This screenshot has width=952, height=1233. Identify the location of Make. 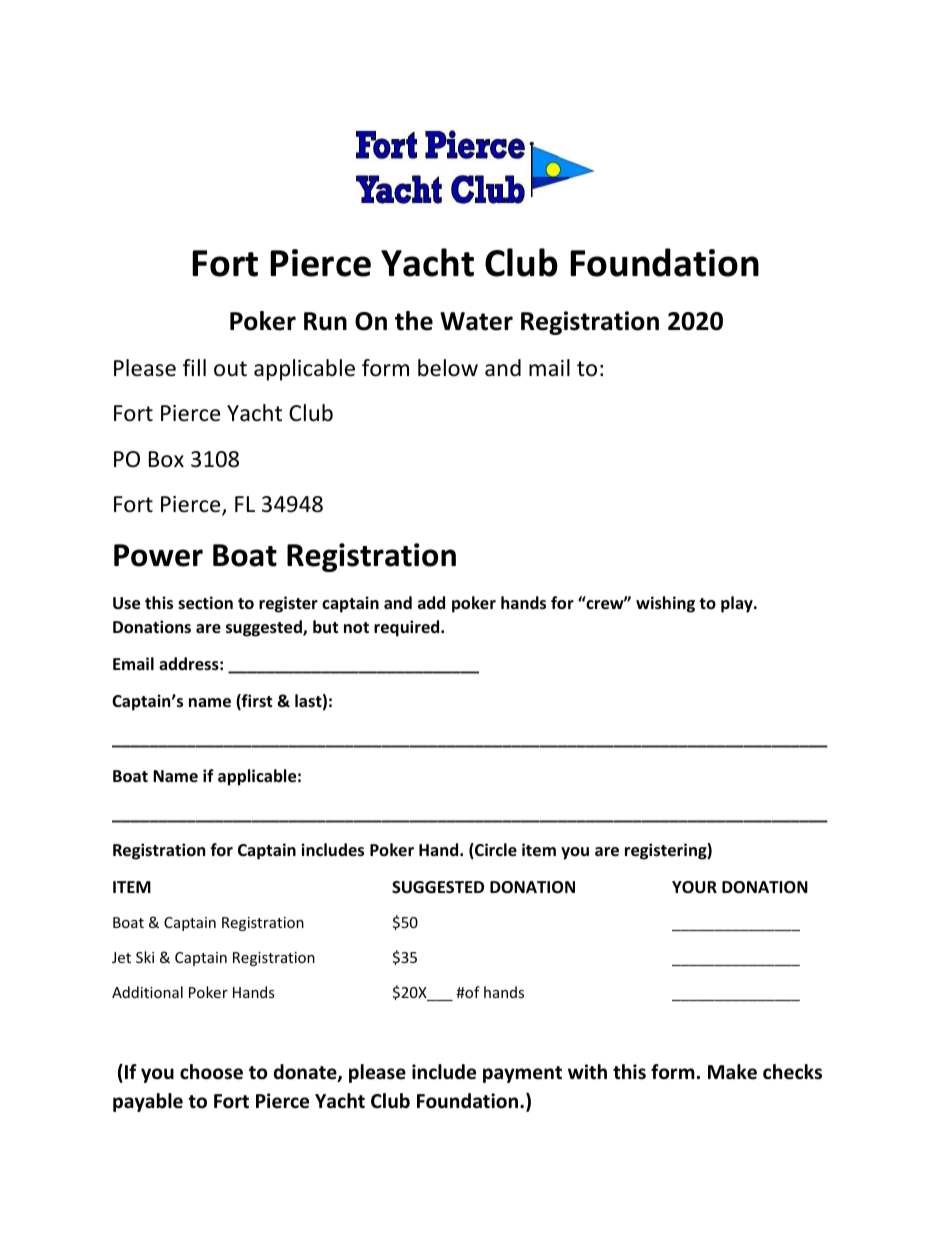
(732, 1072).
